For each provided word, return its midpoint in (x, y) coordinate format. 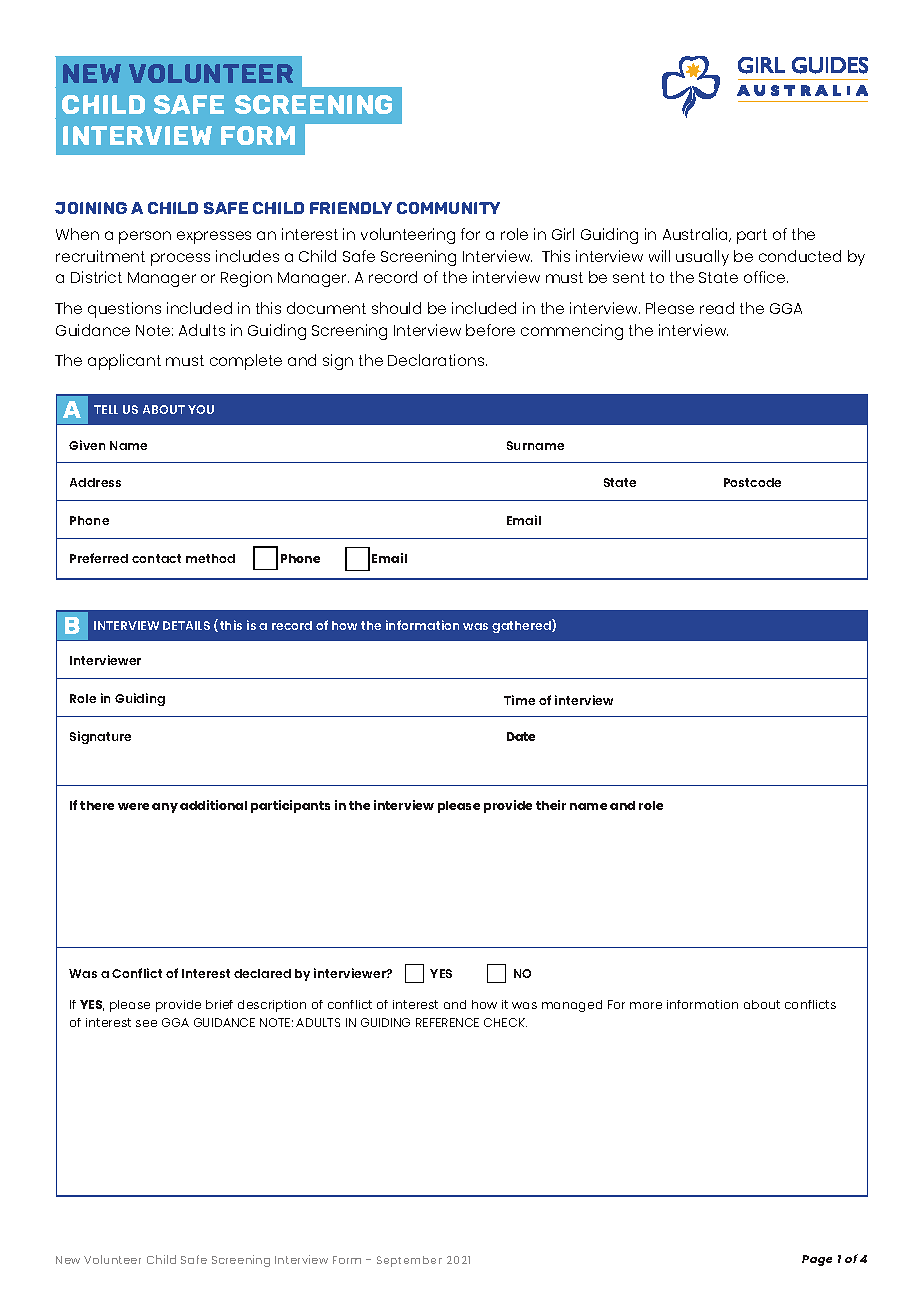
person (145, 237)
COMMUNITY (448, 208)
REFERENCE (447, 1022)
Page (817, 1260)
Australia (696, 235)
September (409, 1261)
